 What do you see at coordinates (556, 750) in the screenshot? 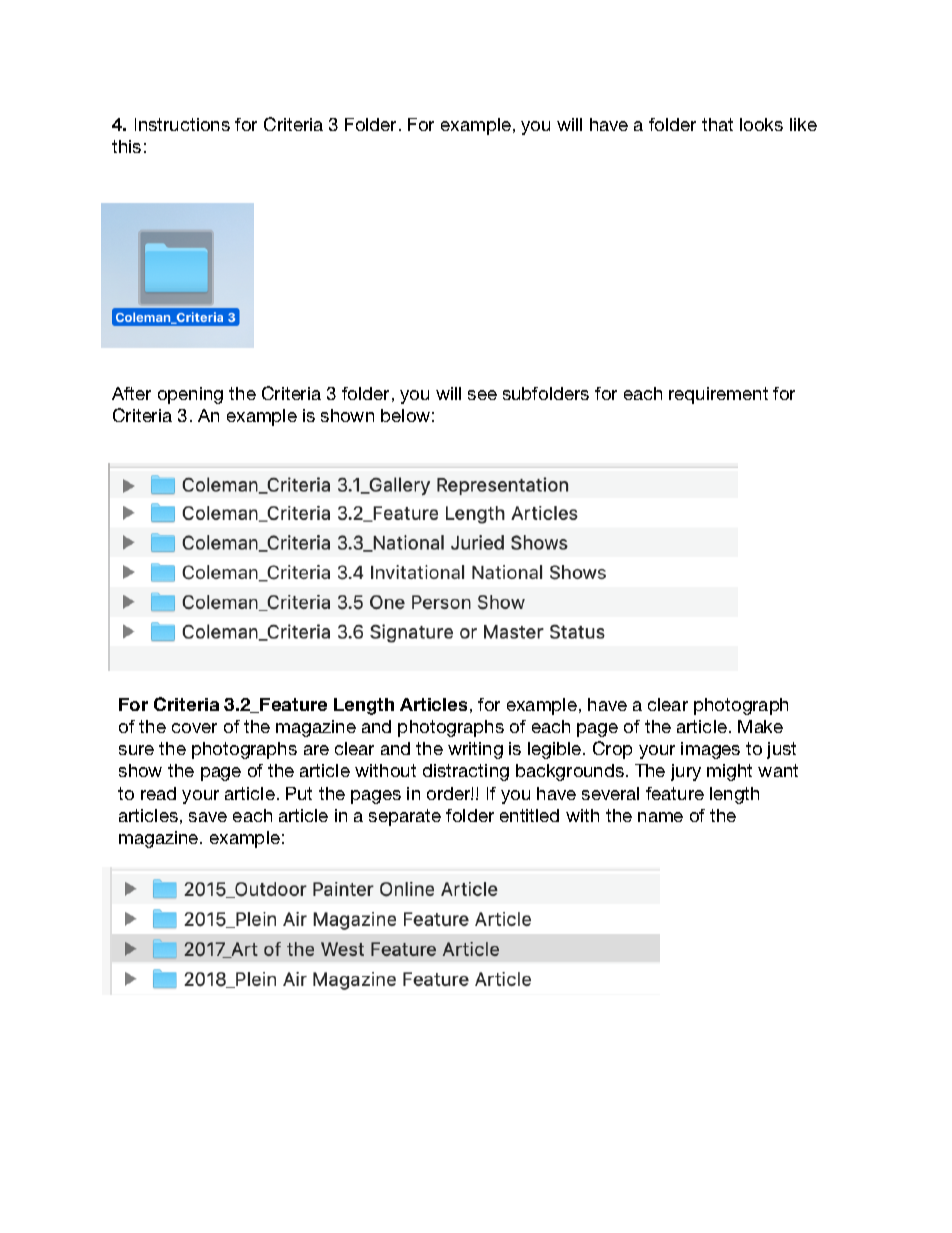
I see `legible` at bounding box center [556, 750].
